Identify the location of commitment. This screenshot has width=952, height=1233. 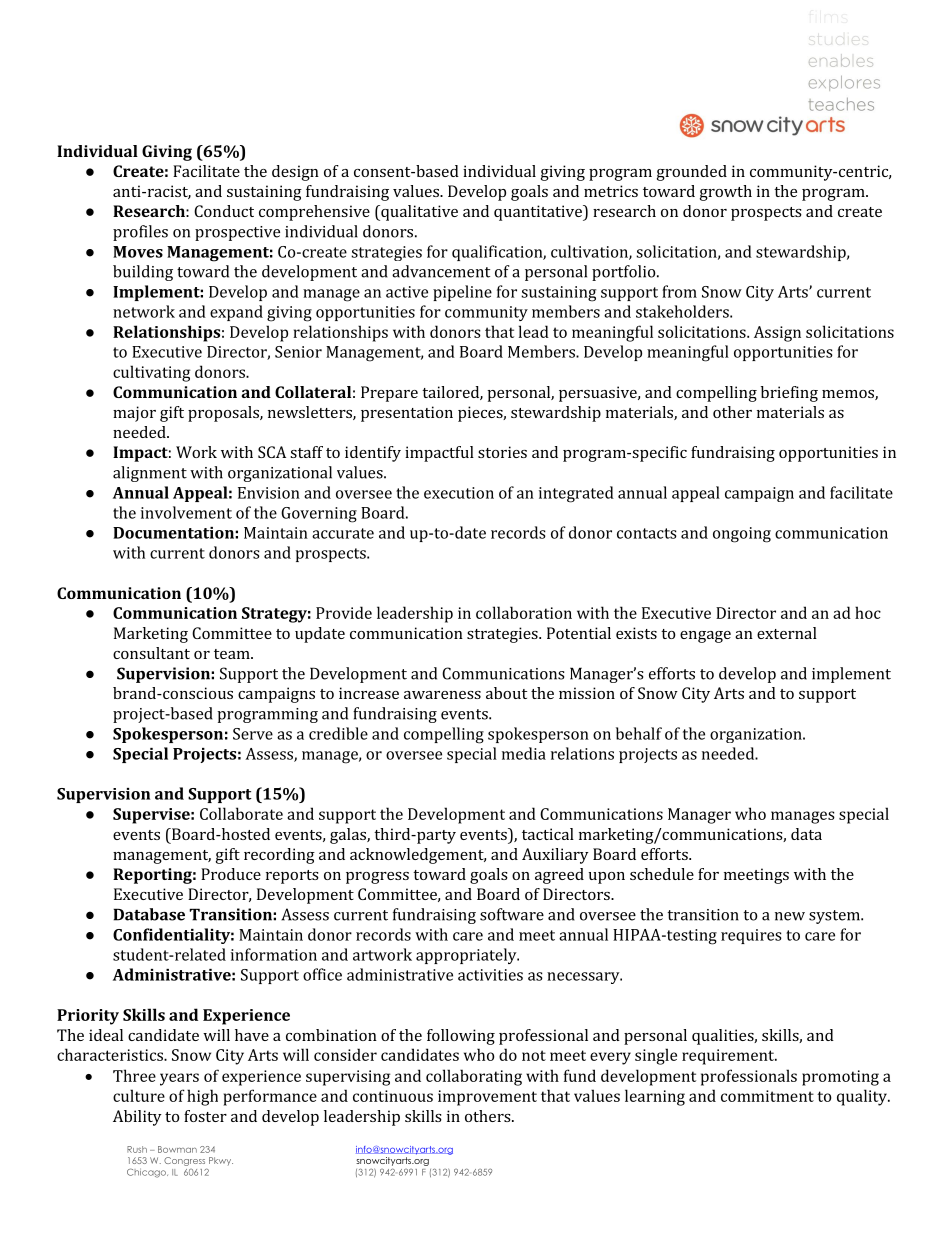
(767, 1096).
